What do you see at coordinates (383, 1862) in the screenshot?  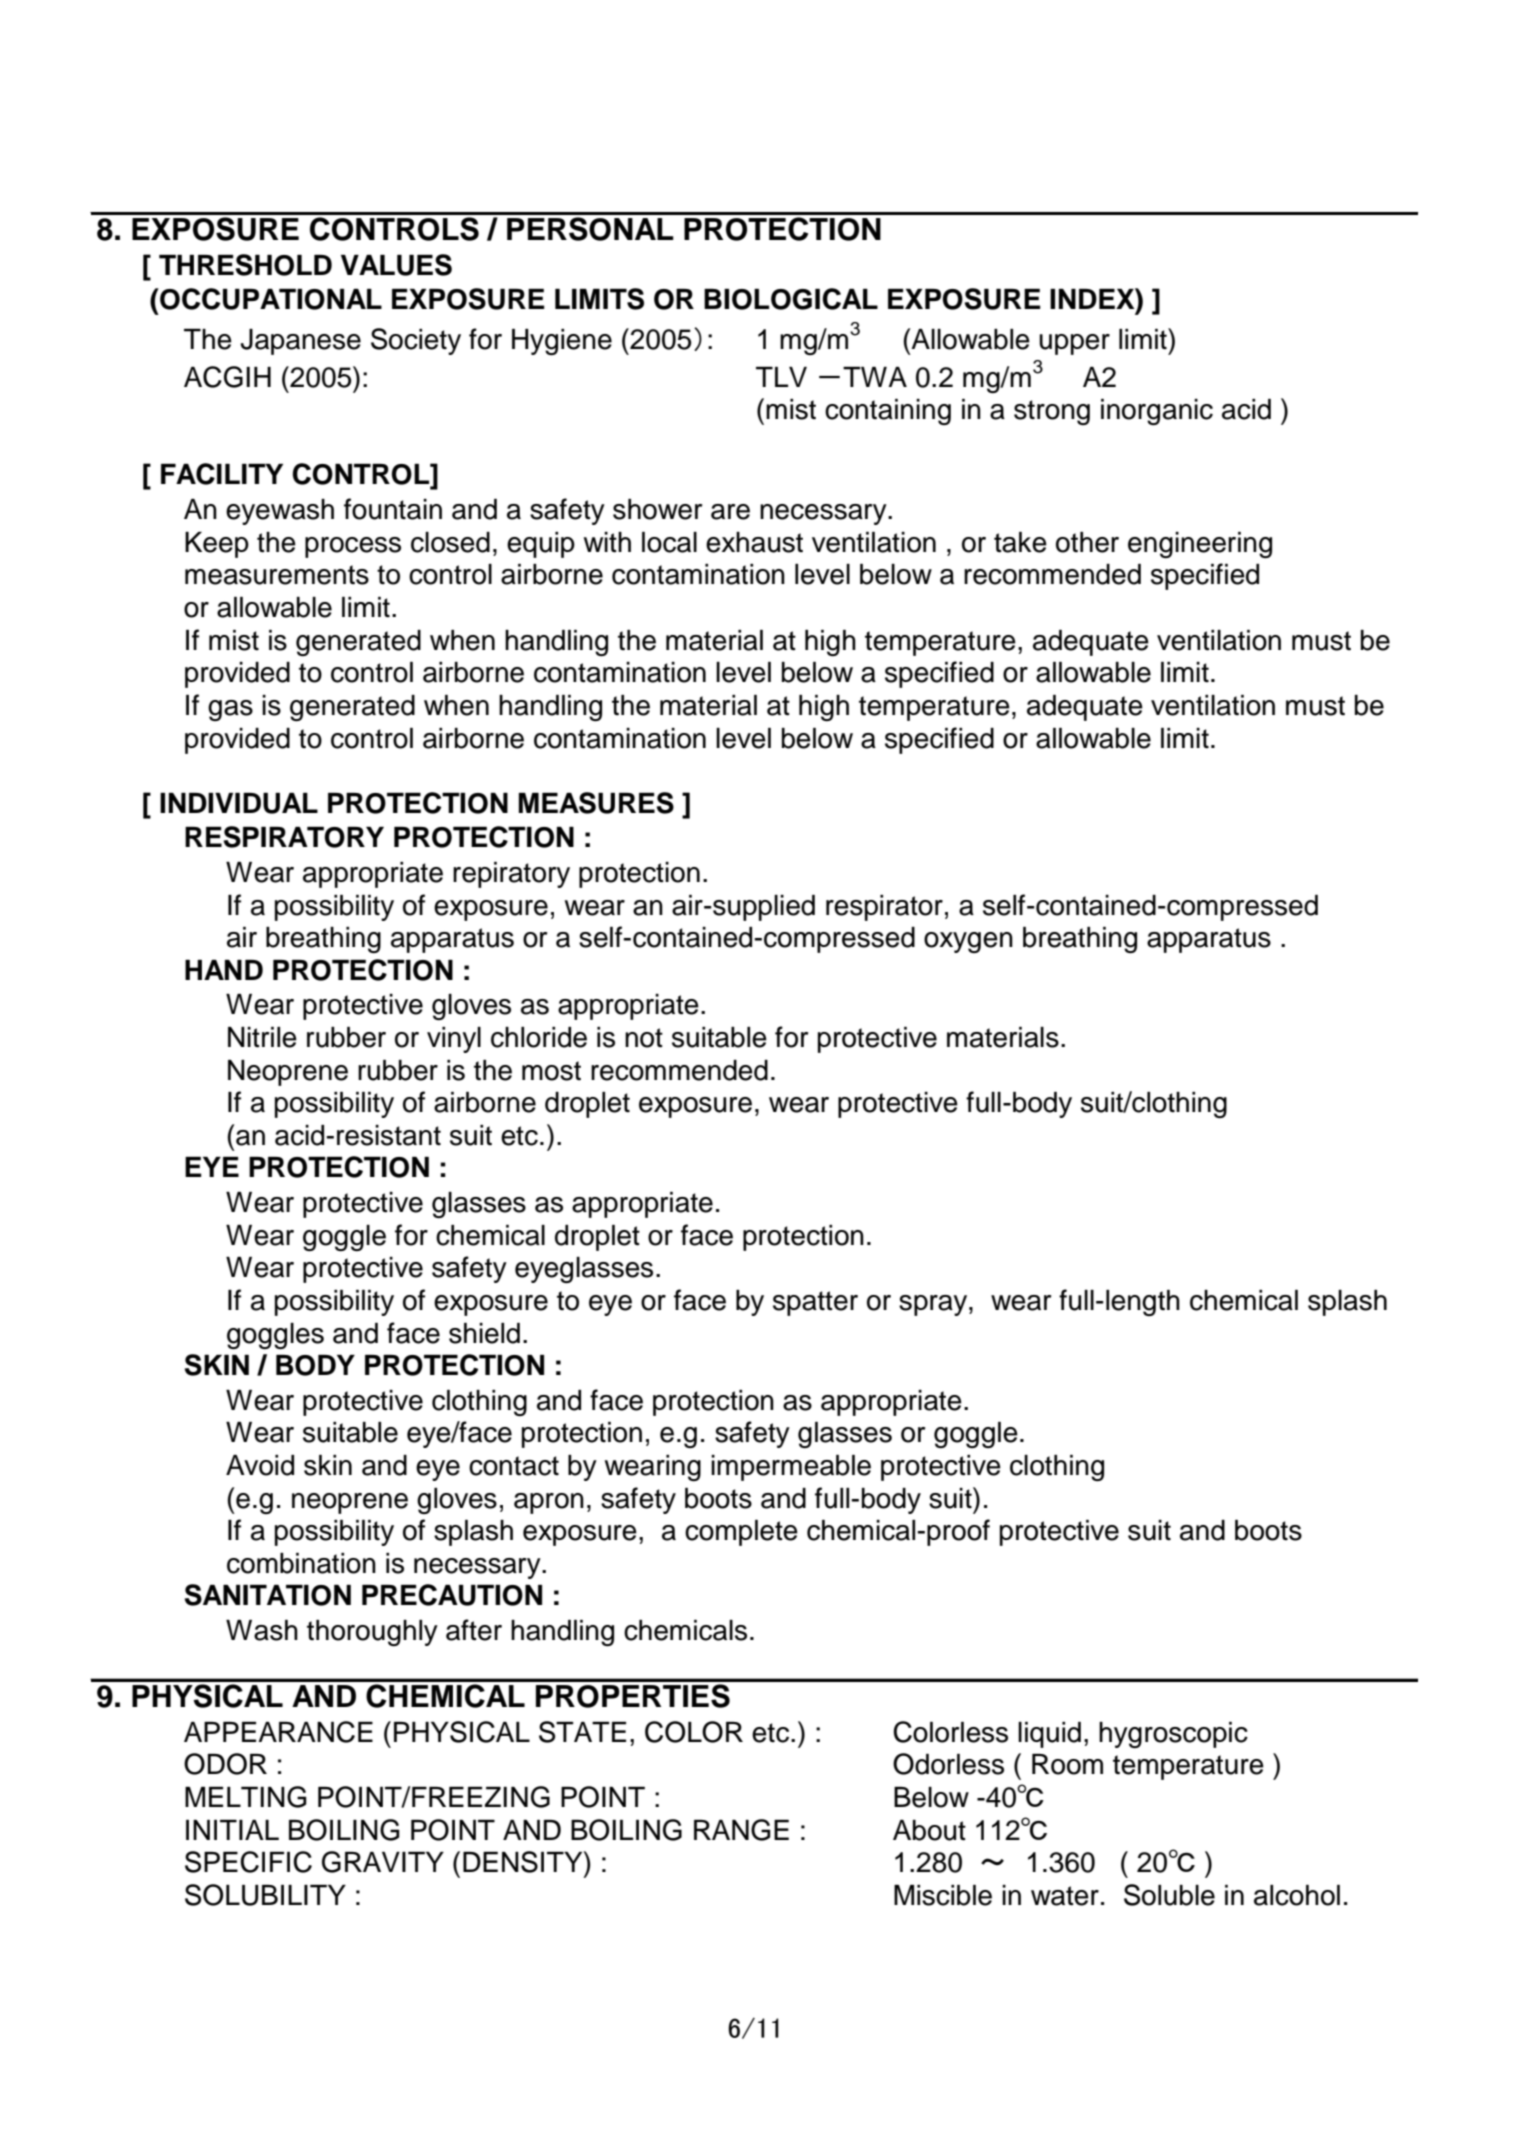 I see `GRAVITY` at bounding box center [383, 1862].
